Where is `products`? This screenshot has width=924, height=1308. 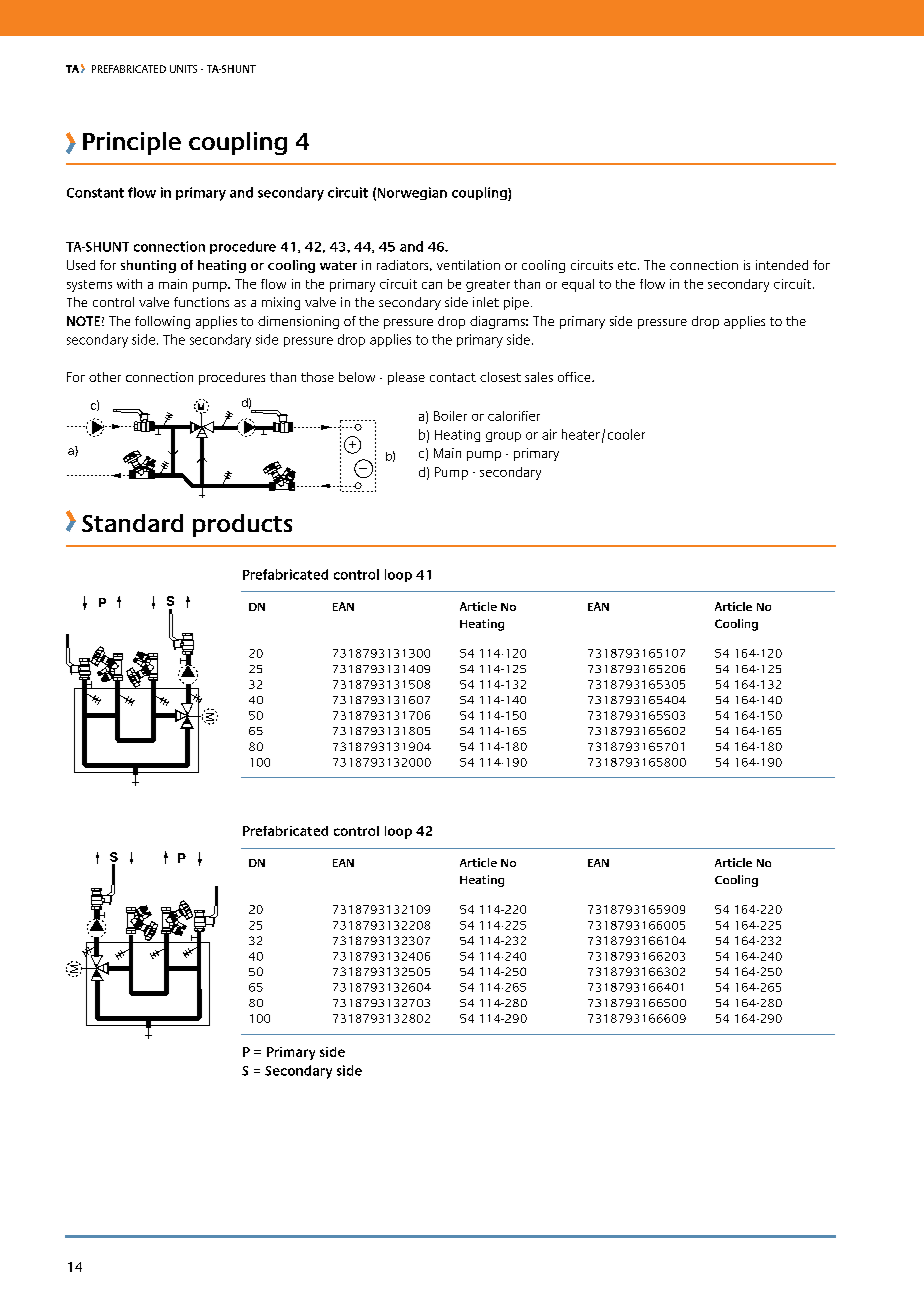 products is located at coordinates (242, 525).
